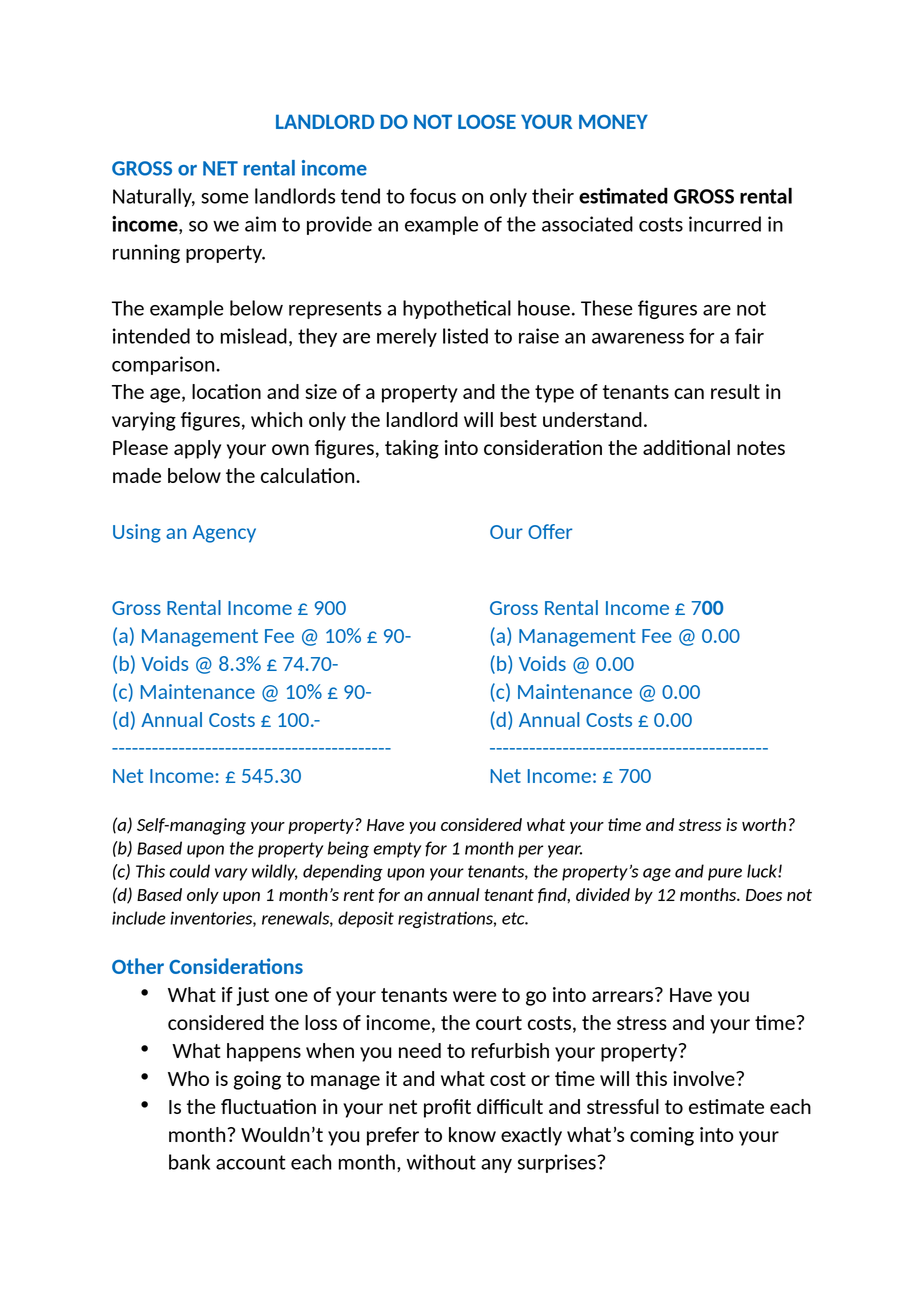  Describe the element at coordinates (487, 121) in the page. I see `LOOSE` at that location.
